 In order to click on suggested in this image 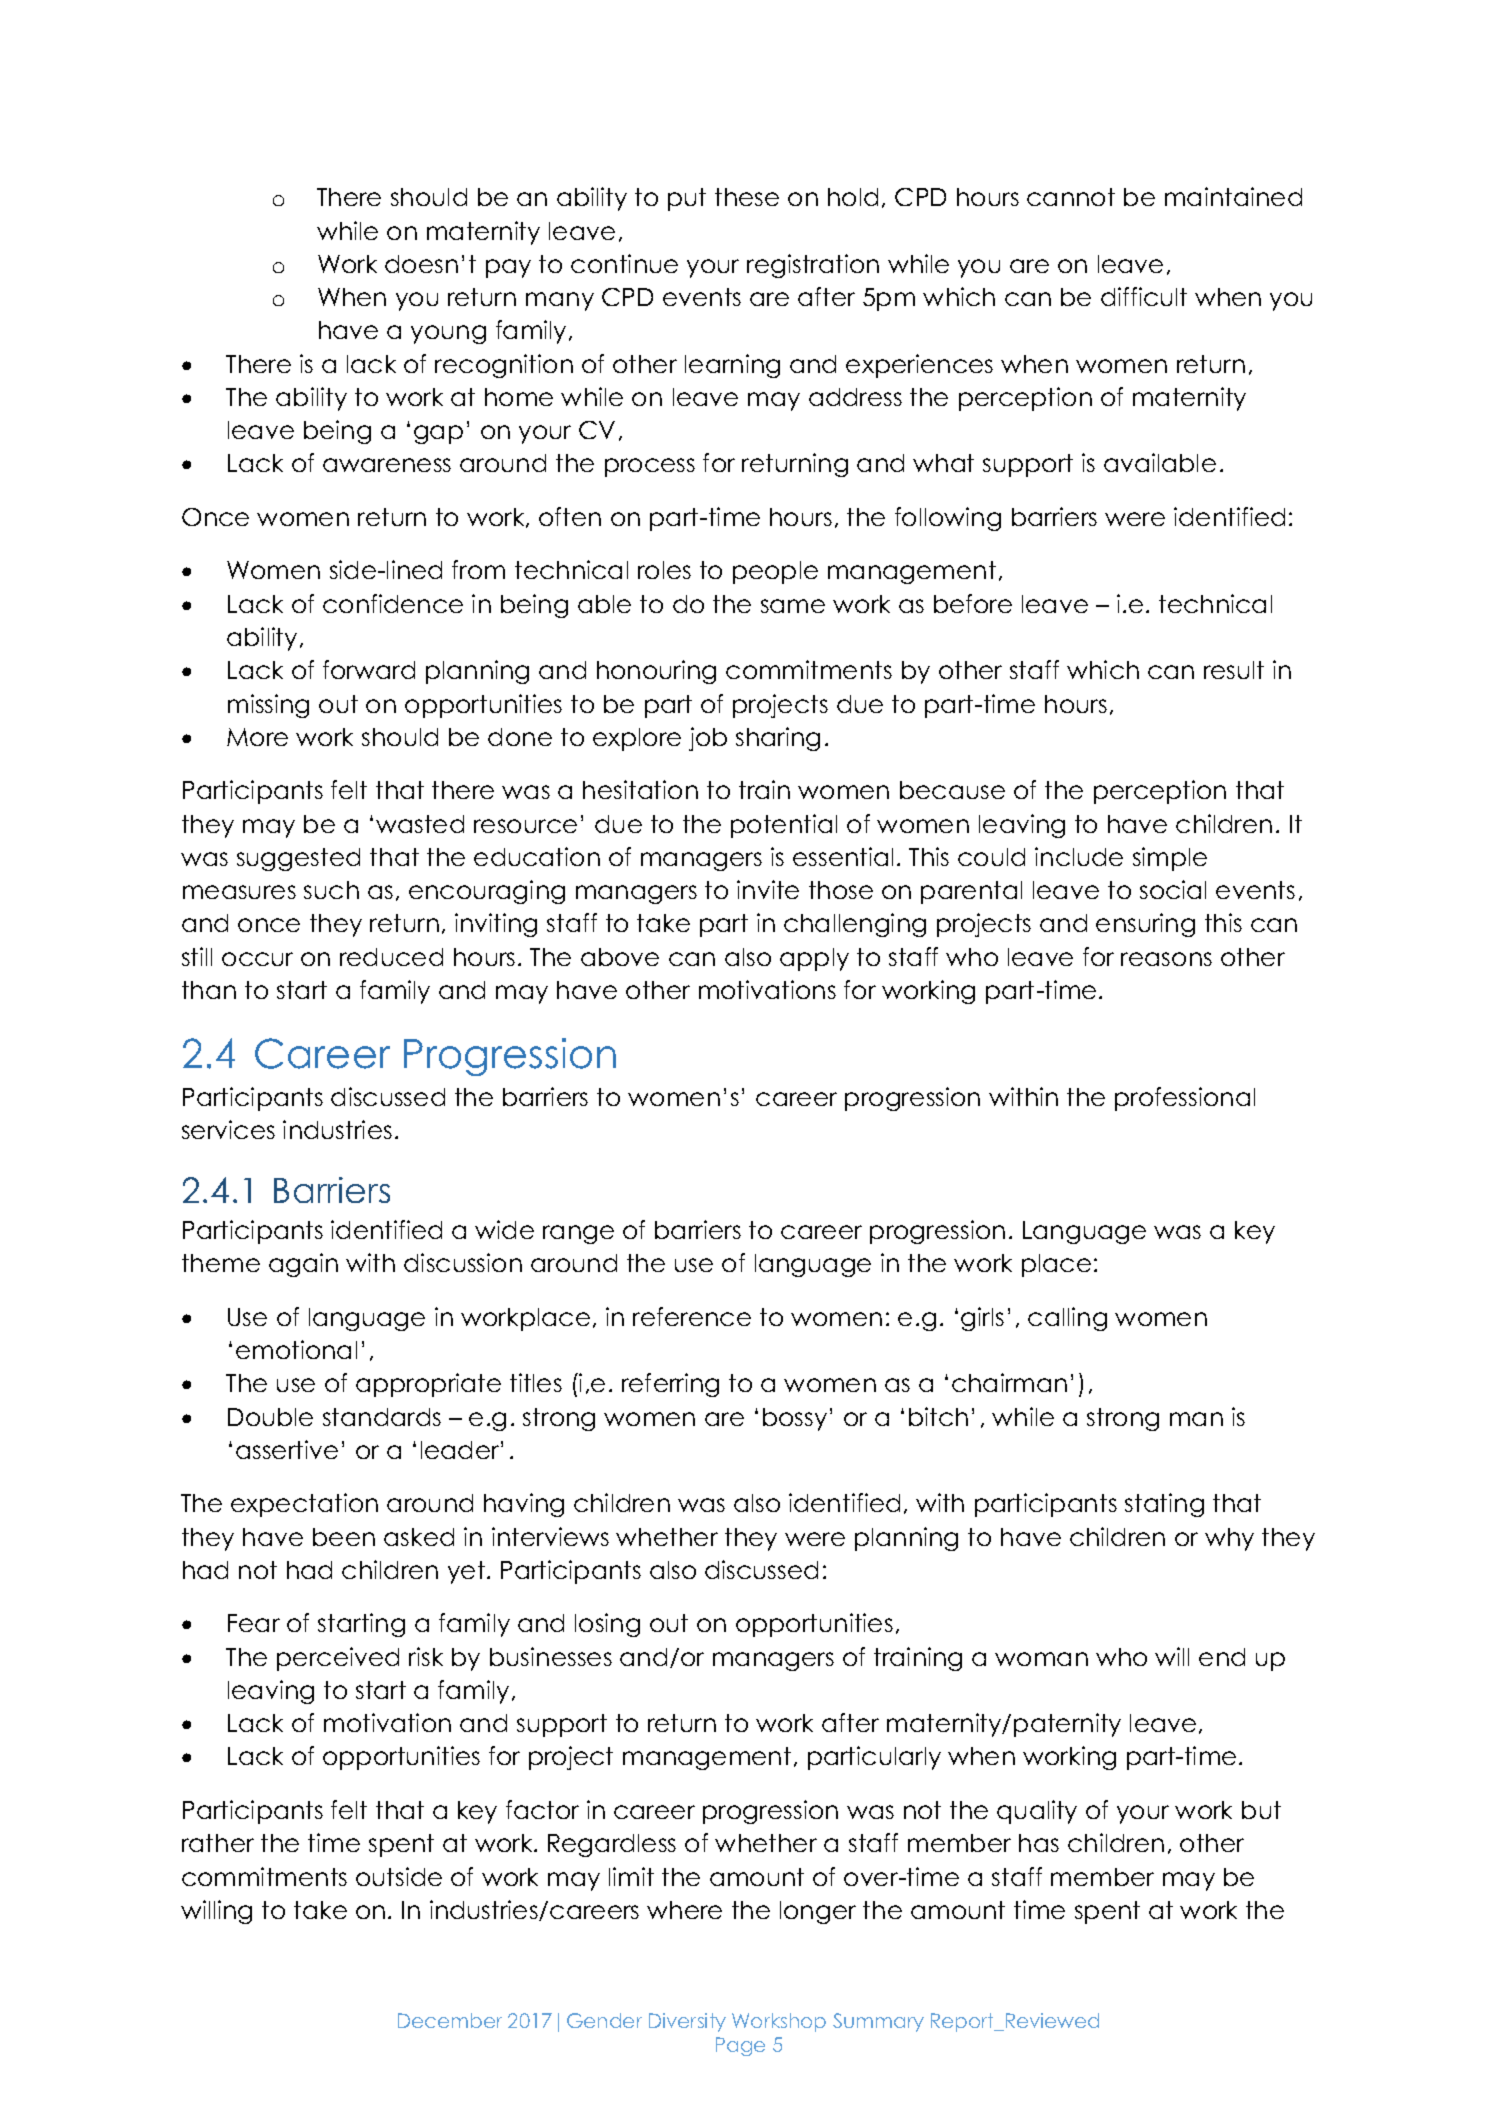, I will do `click(298, 859)`.
